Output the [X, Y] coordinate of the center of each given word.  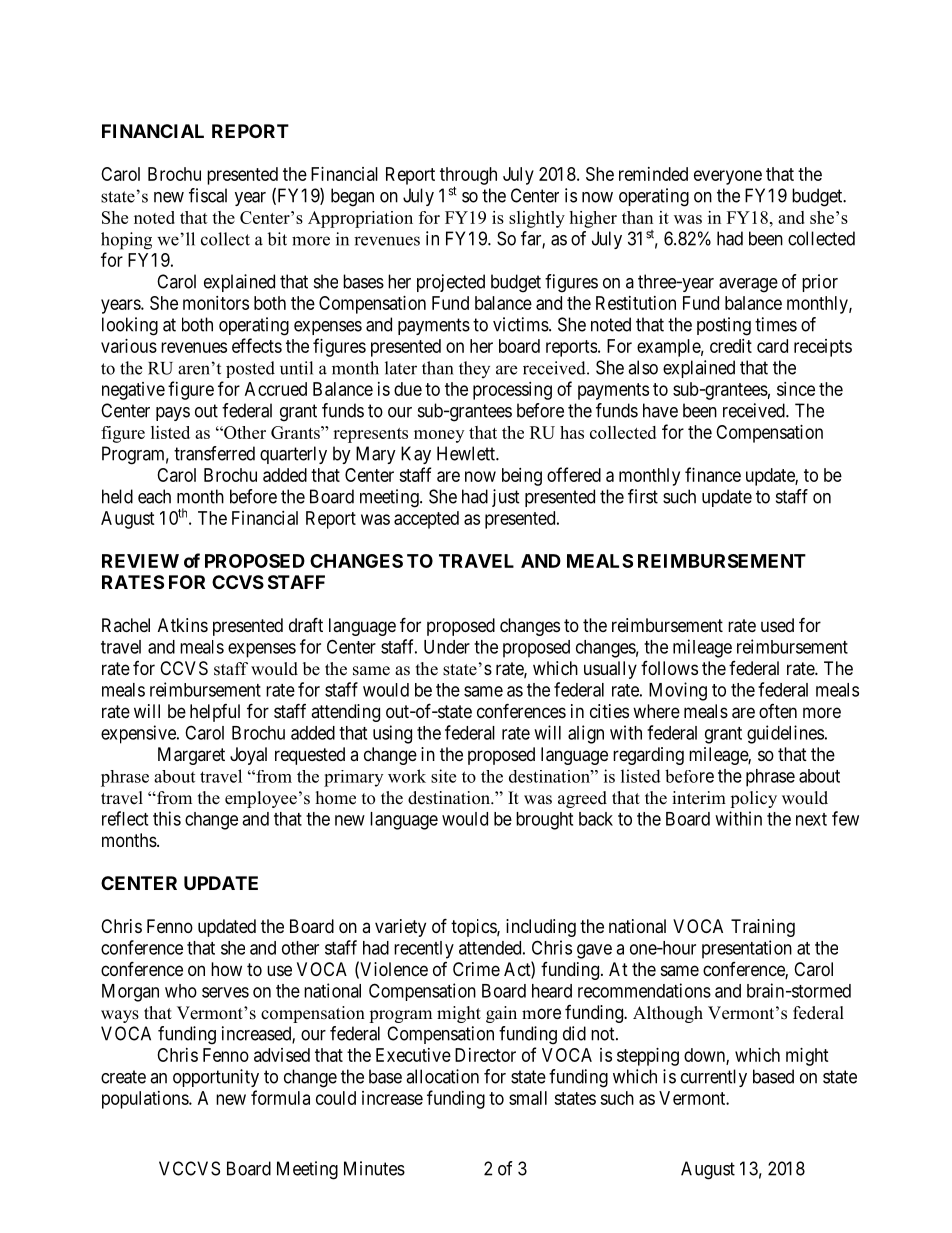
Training [763, 928]
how [226, 969]
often [778, 711]
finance [713, 474]
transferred [214, 453]
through [468, 177]
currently [714, 1078]
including [541, 928]
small [528, 1098]
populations [146, 1100]
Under [447, 647]
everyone [728, 177]
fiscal [208, 195]
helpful [215, 713]
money [439, 436]
